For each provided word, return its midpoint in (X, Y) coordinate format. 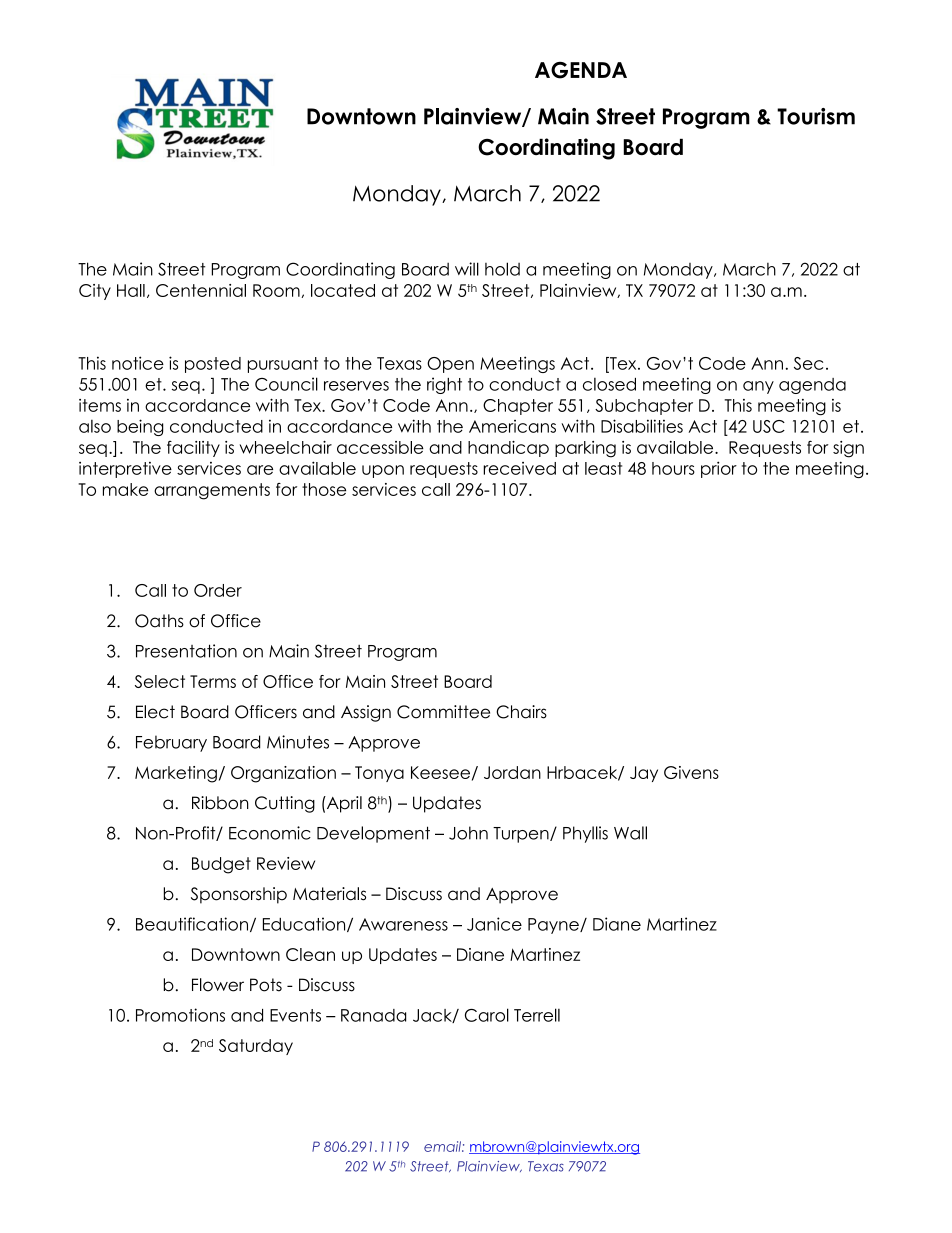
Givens (691, 772)
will (467, 269)
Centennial (201, 290)
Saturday (256, 1047)
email (443, 1146)
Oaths (159, 621)
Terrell (537, 1015)
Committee (443, 712)
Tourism (816, 116)
